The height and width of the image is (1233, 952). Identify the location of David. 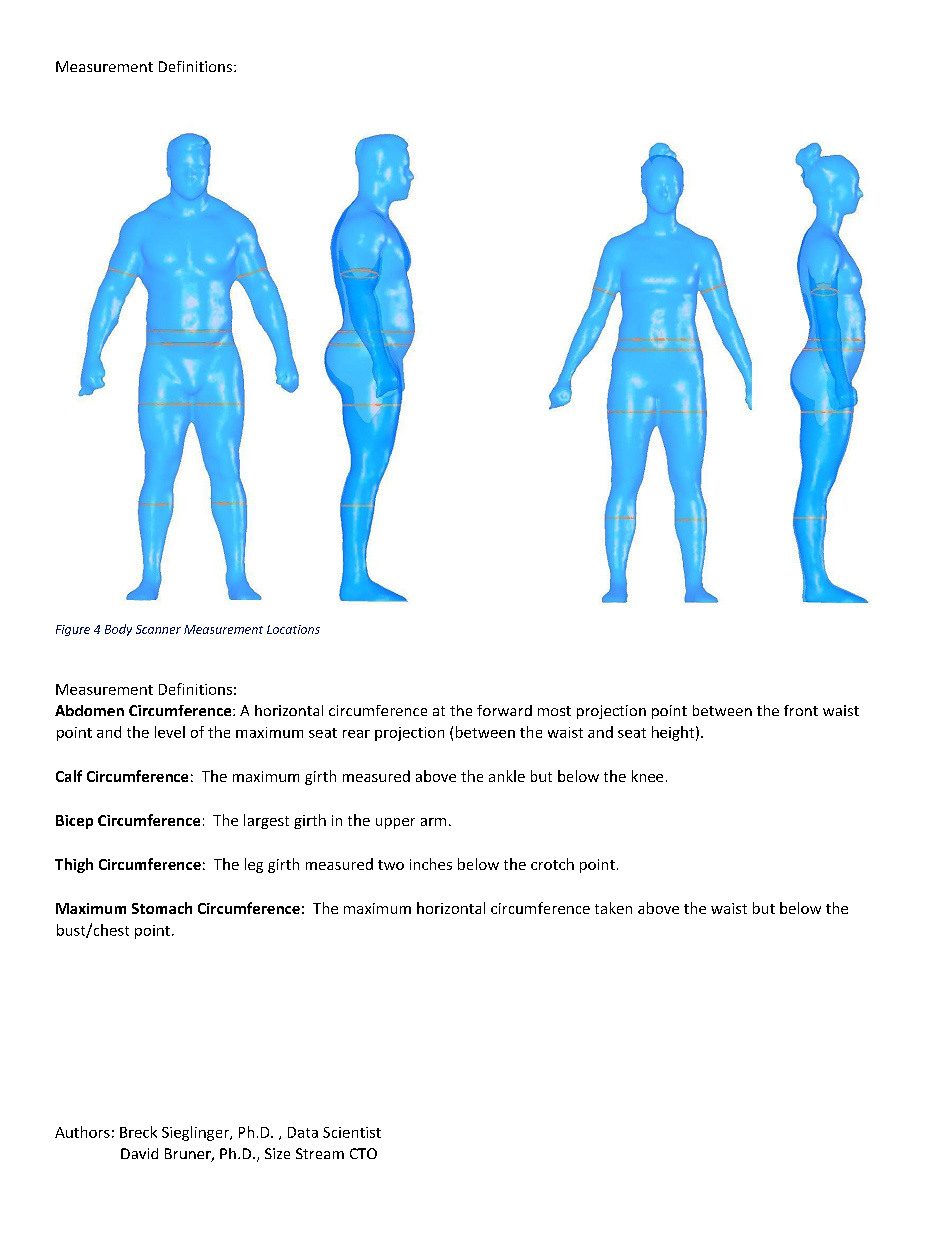
(139, 1153).
